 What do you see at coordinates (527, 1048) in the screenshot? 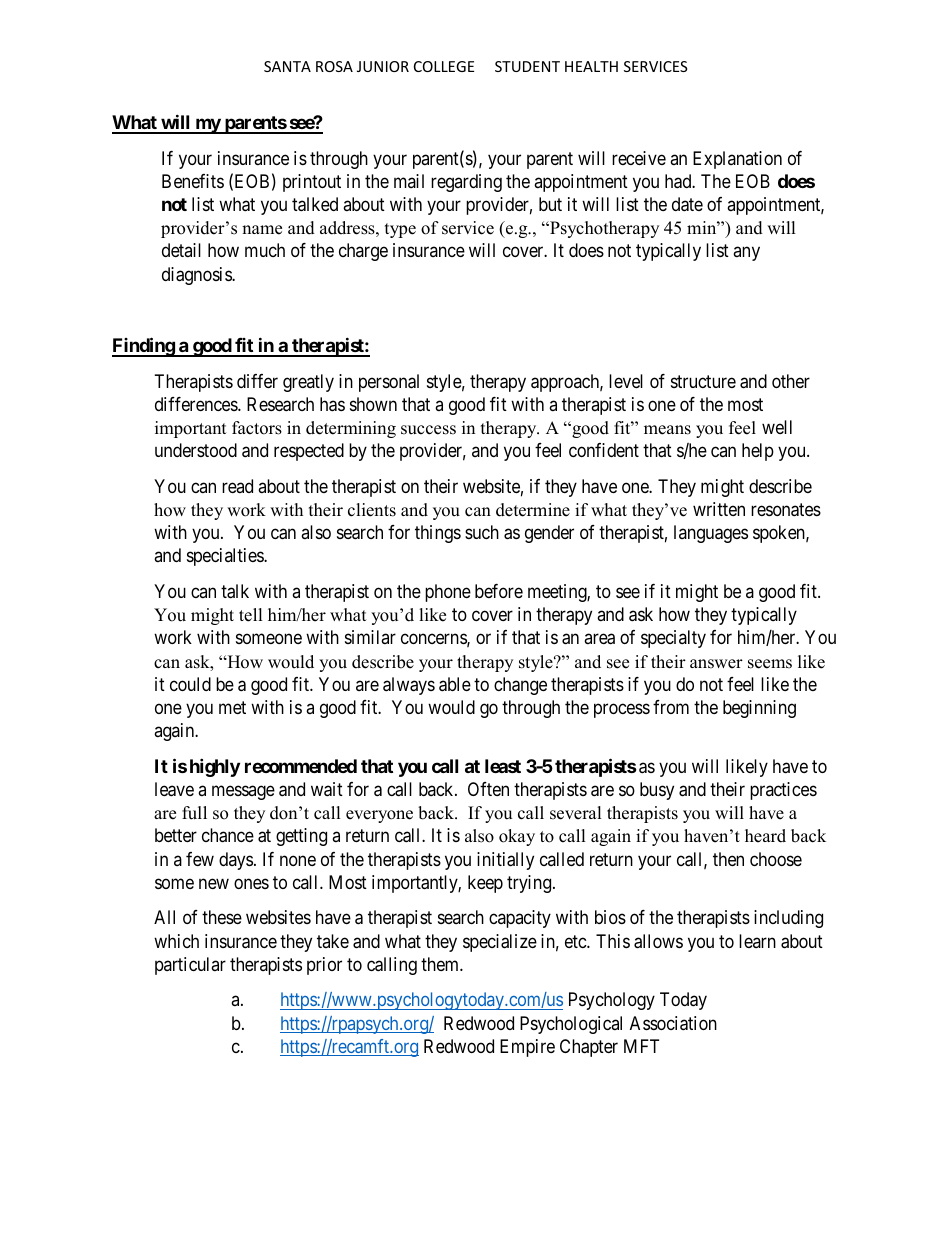
I see `Empire` at bounding box center [527, 1048].
